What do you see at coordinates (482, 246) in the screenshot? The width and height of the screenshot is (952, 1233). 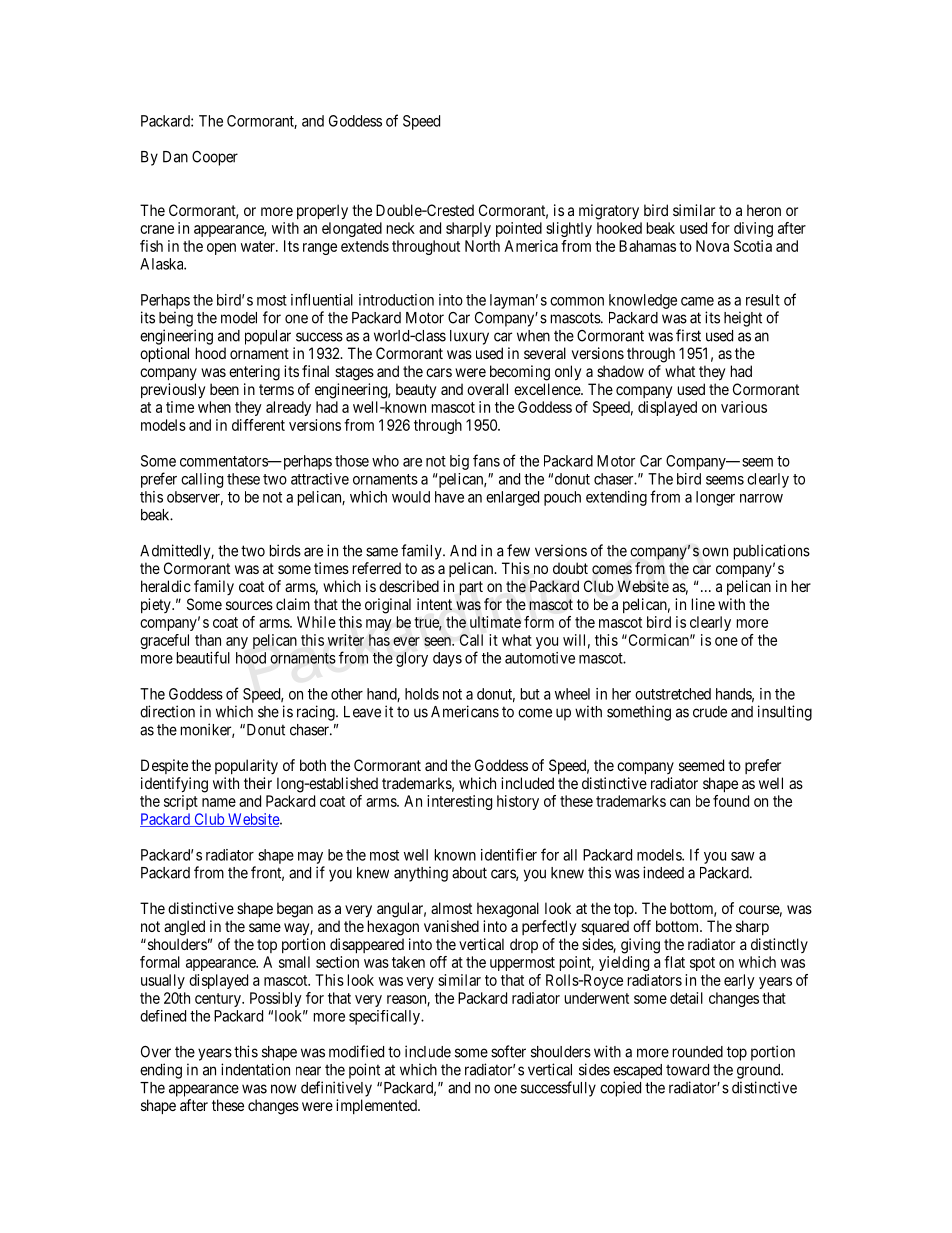 I see `North` at bounding box center [482, 246].
